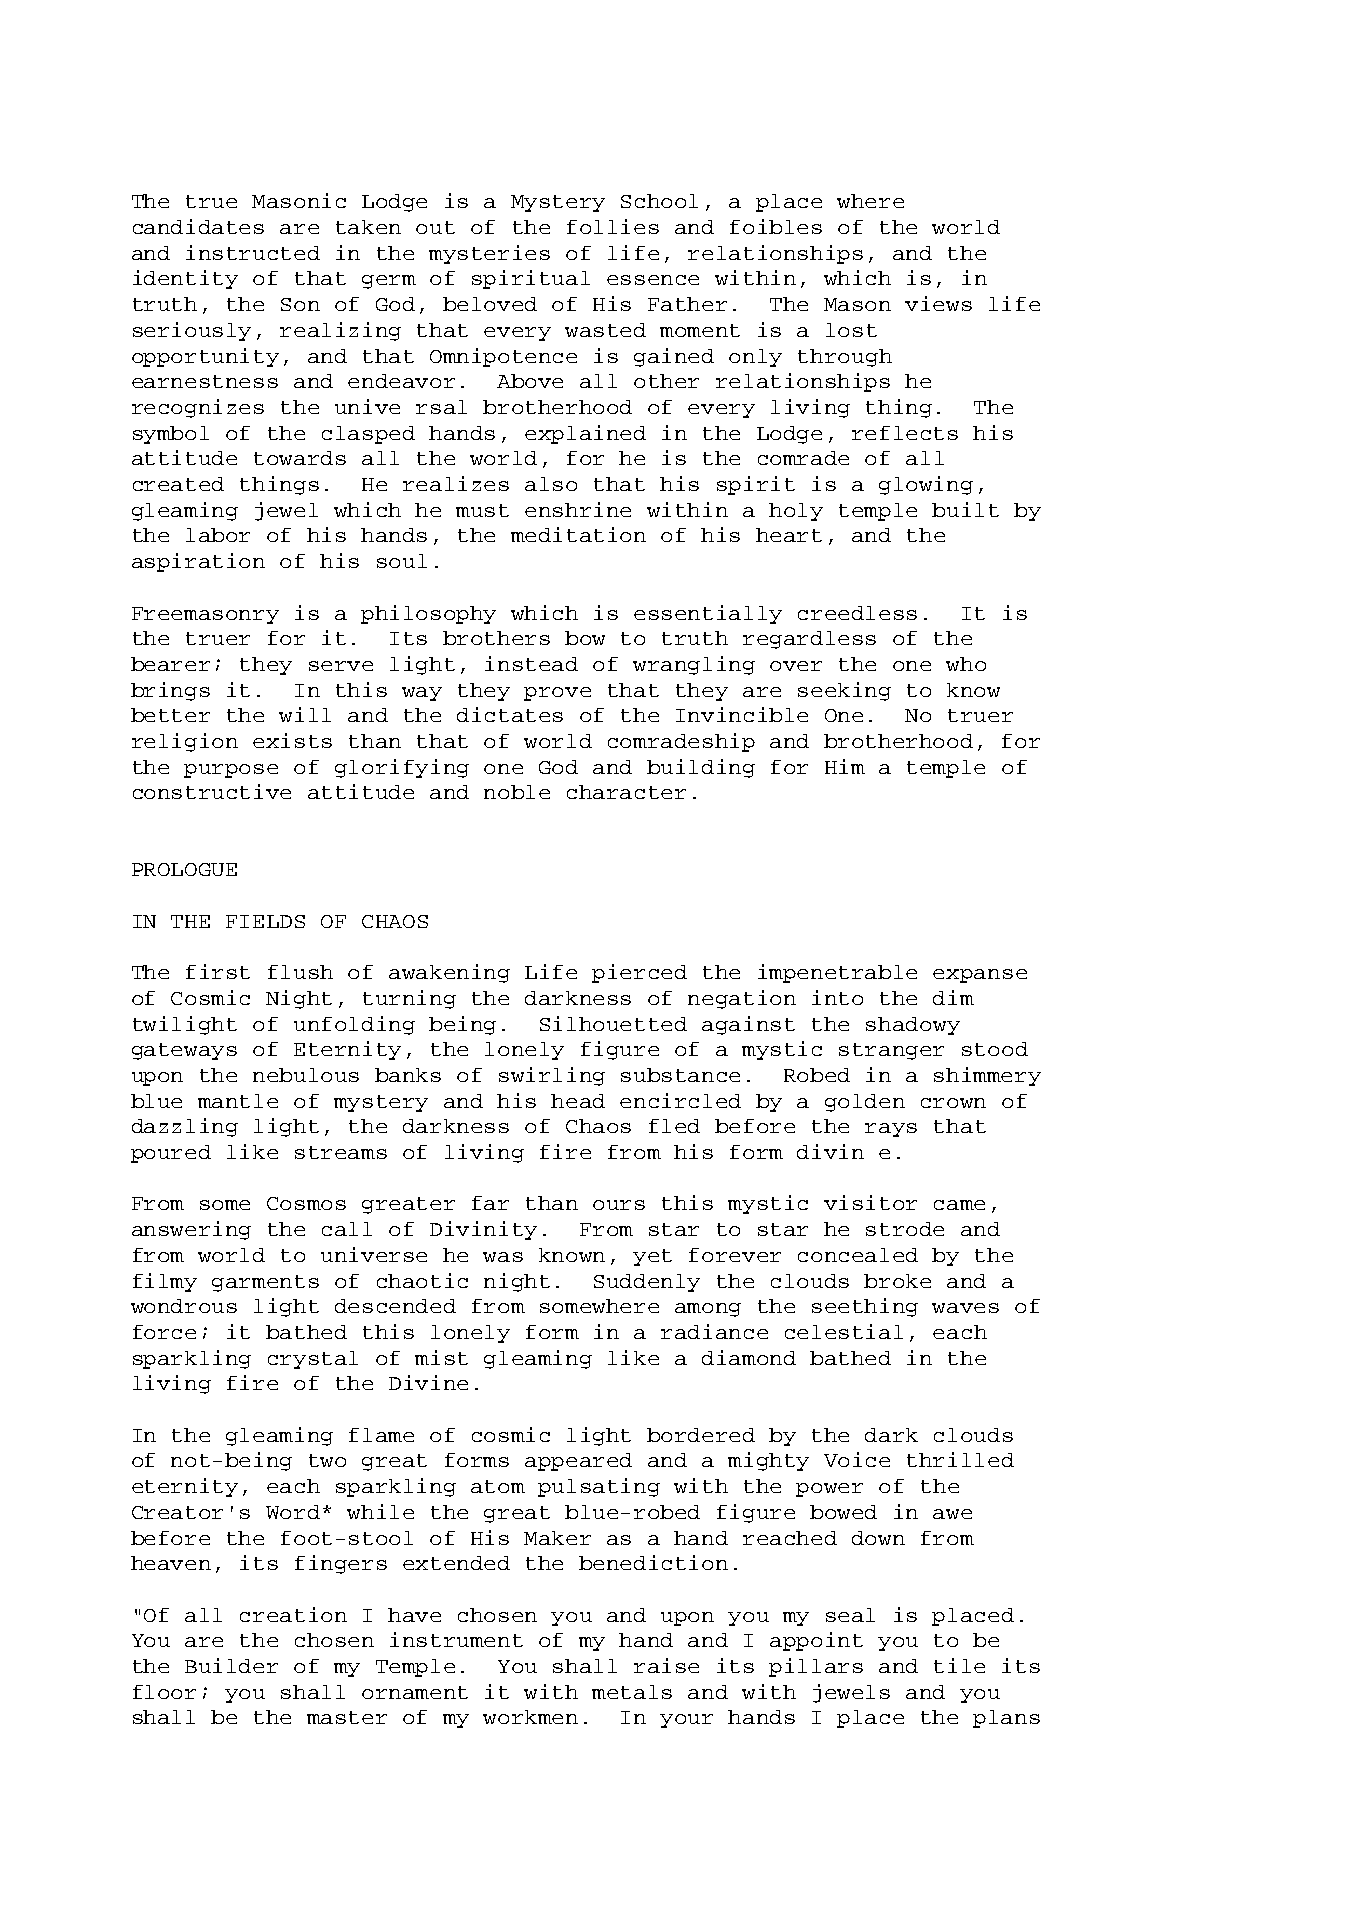 Image resolution: width=1350 pixels, height=1910 pixels. I want to click on views, so click(938, 303).
